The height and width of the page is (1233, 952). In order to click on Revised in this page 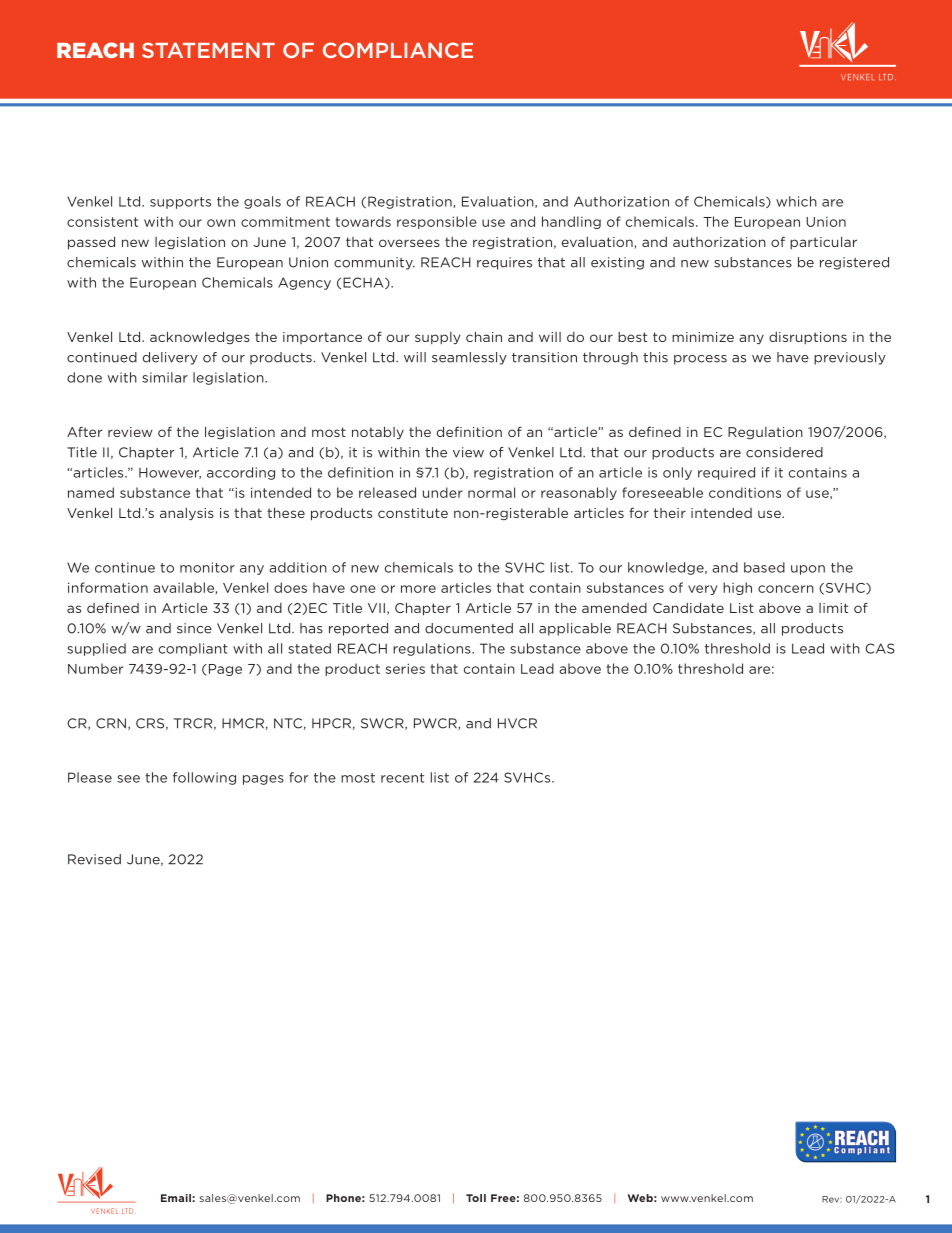, I will do `click(94, 859)`.
